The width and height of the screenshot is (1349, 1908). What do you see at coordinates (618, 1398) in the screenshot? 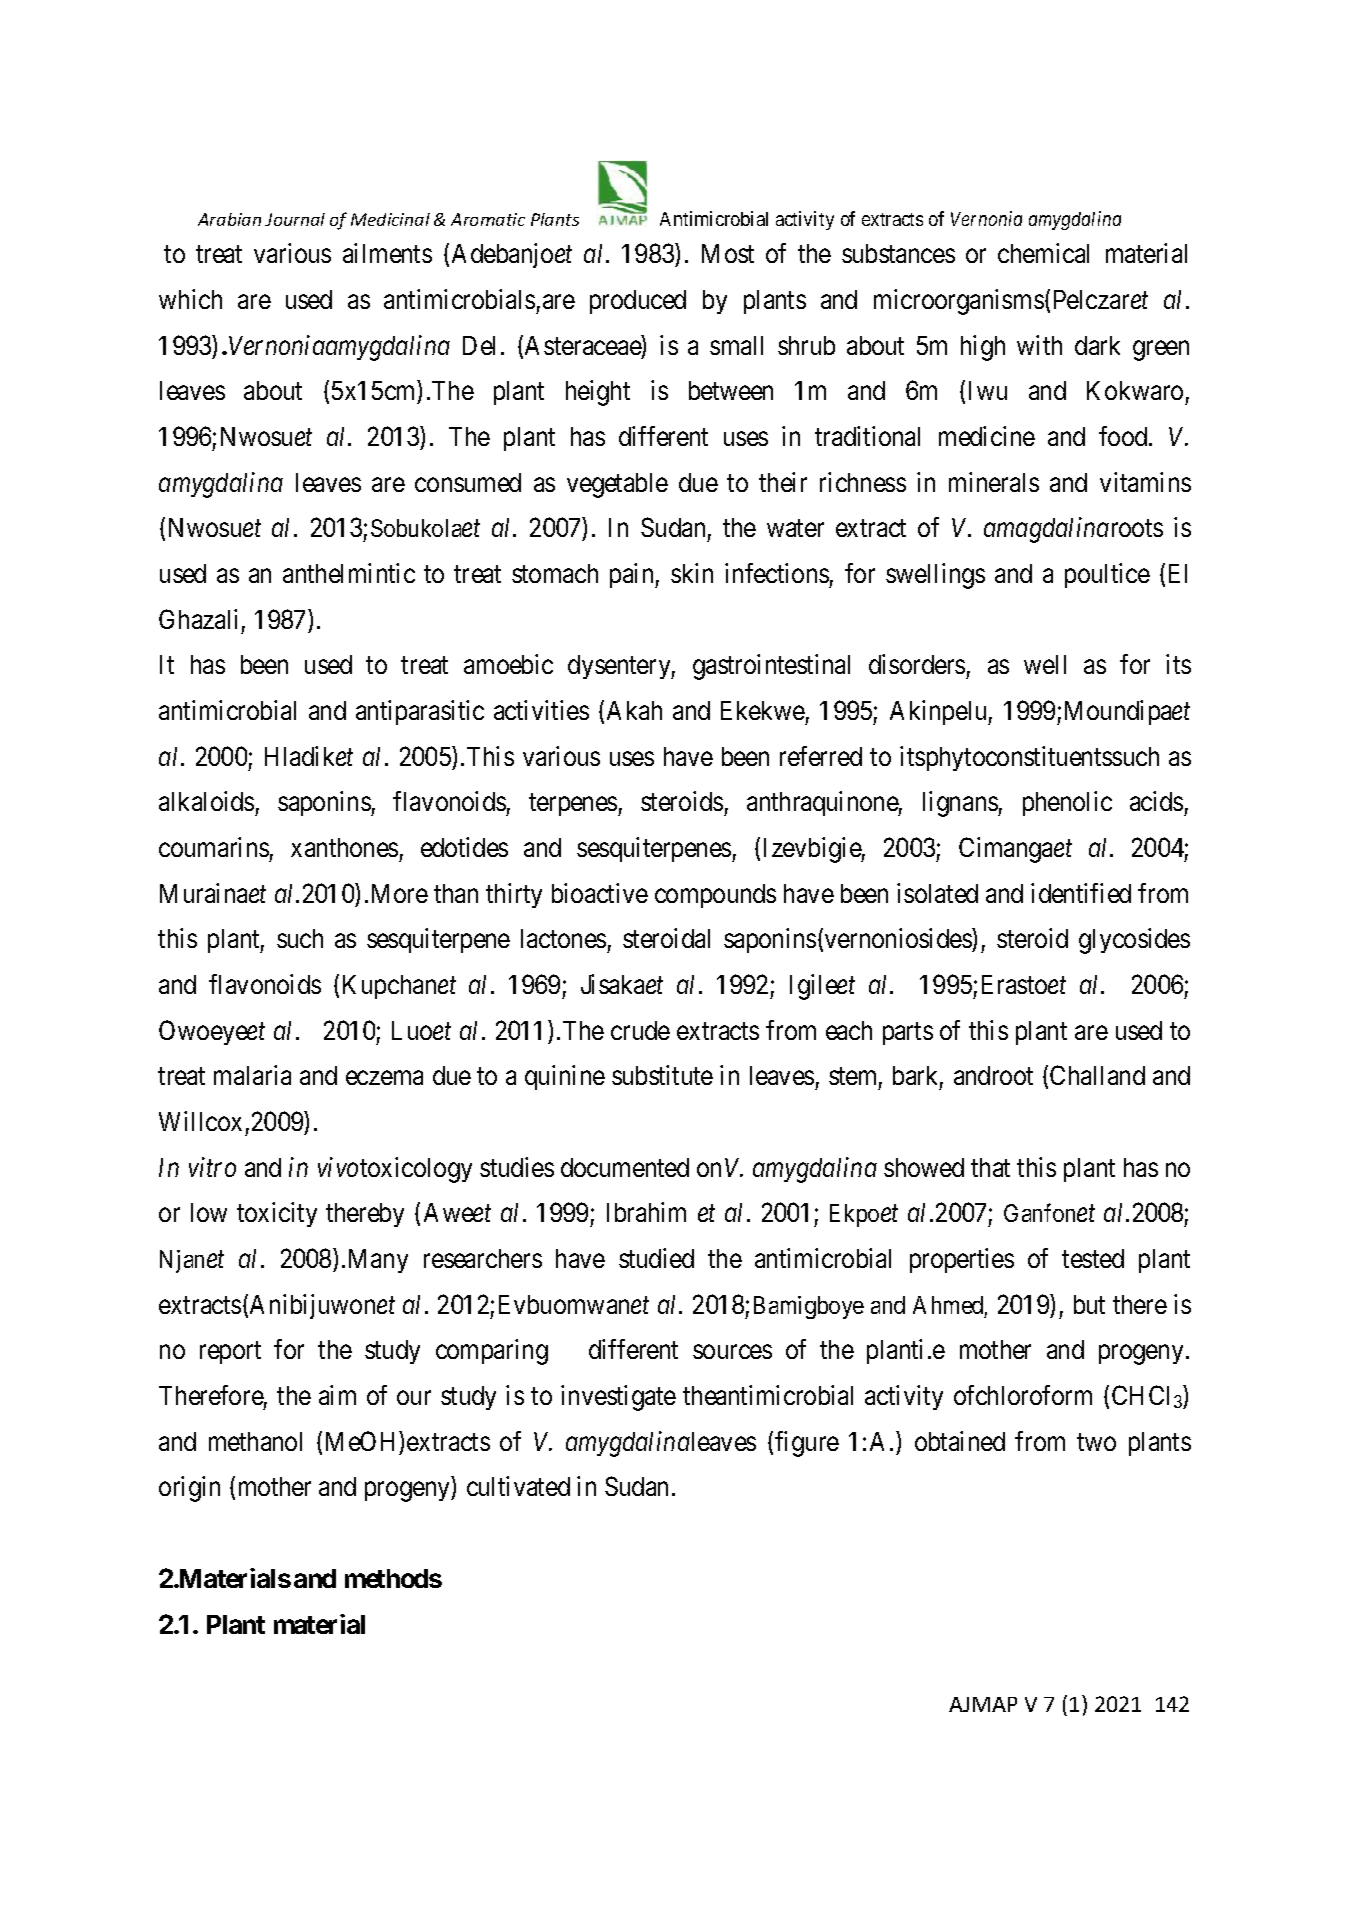
I see `investigate` at bounding box center [618, 1398].
